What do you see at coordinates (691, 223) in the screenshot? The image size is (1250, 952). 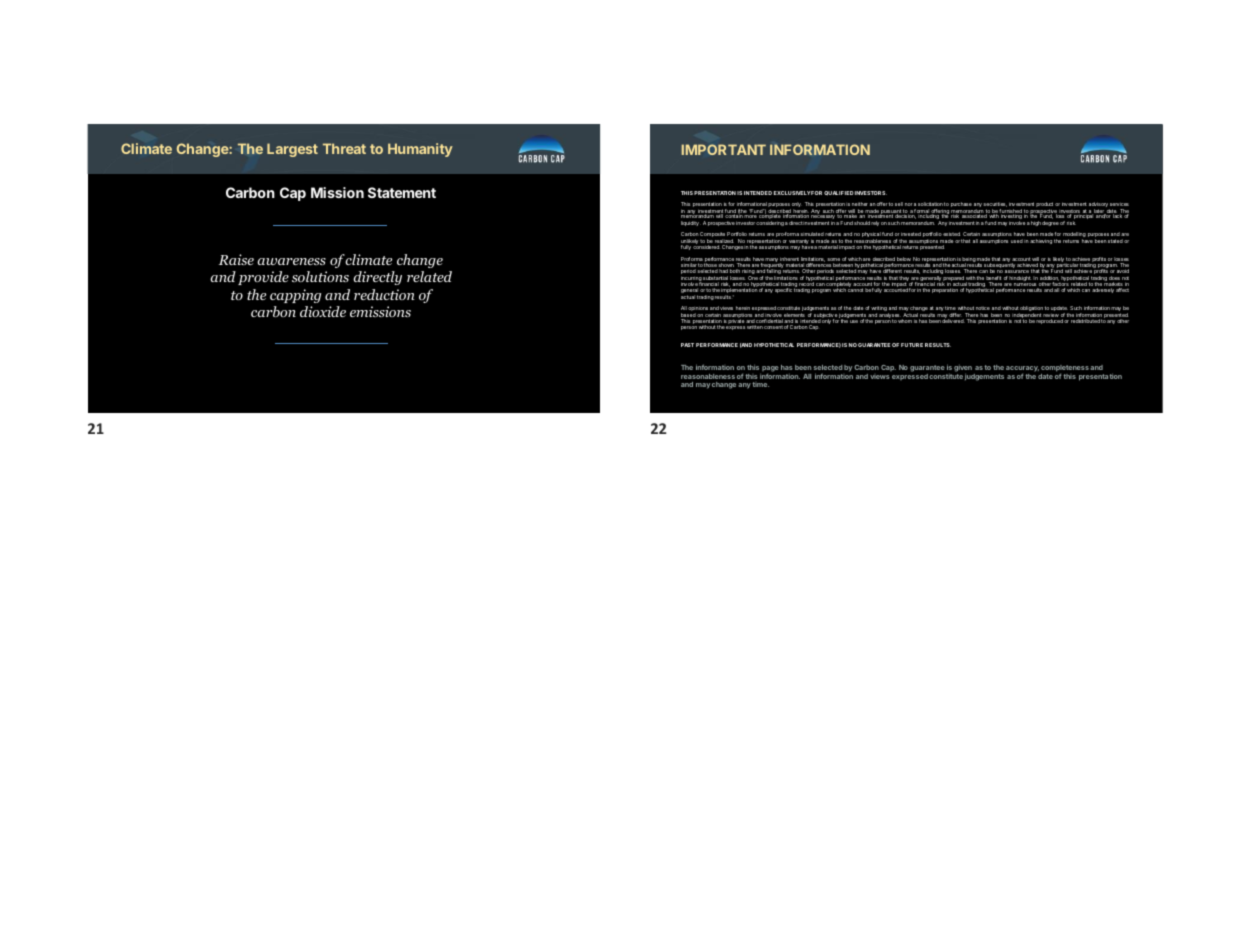 I see `liquidity` at bounding box center [691, 223].
